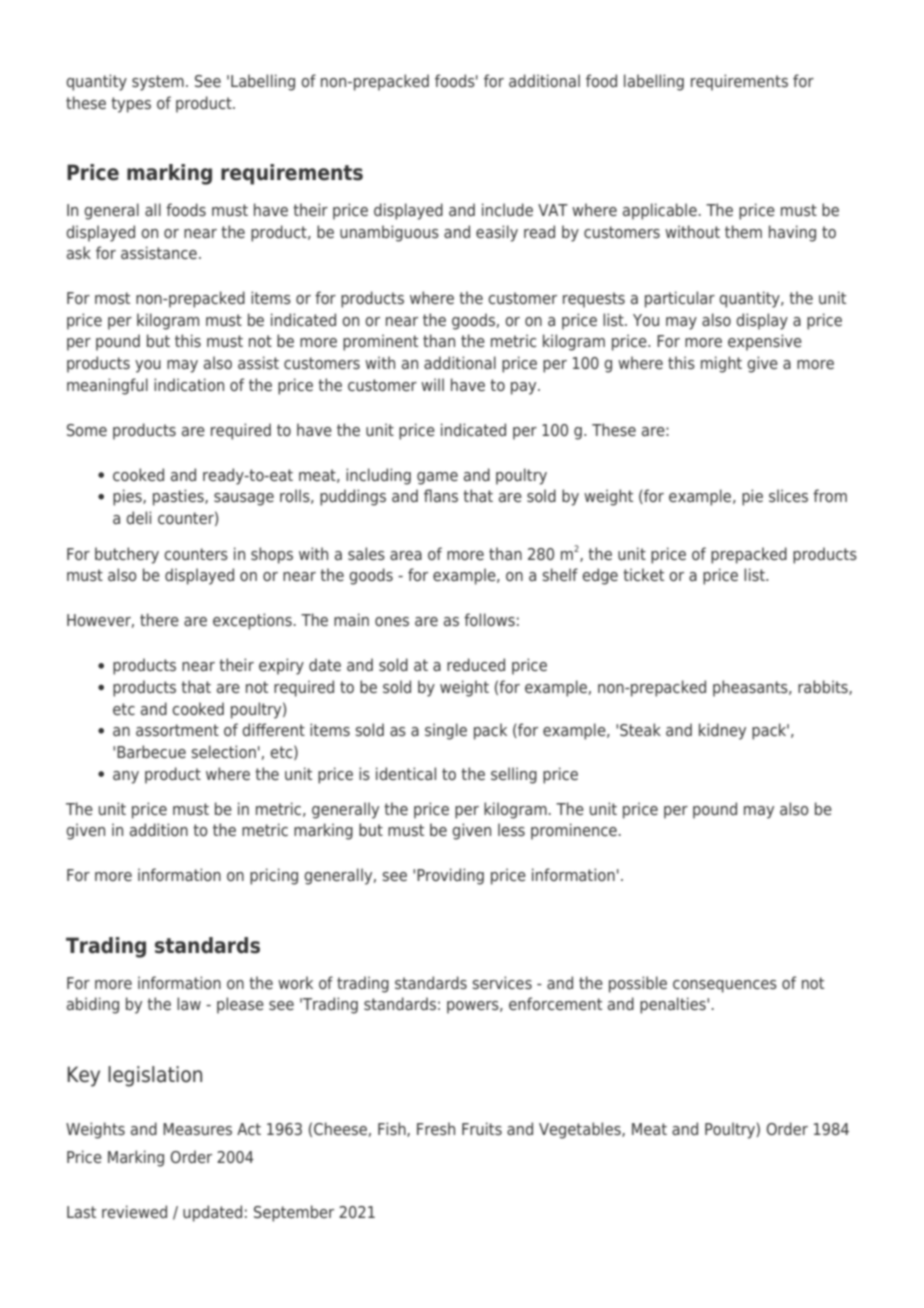 The image size is (924, 1308). Describe the element at coordinates (643, 574) in the document. I see `ticket` at that location.
